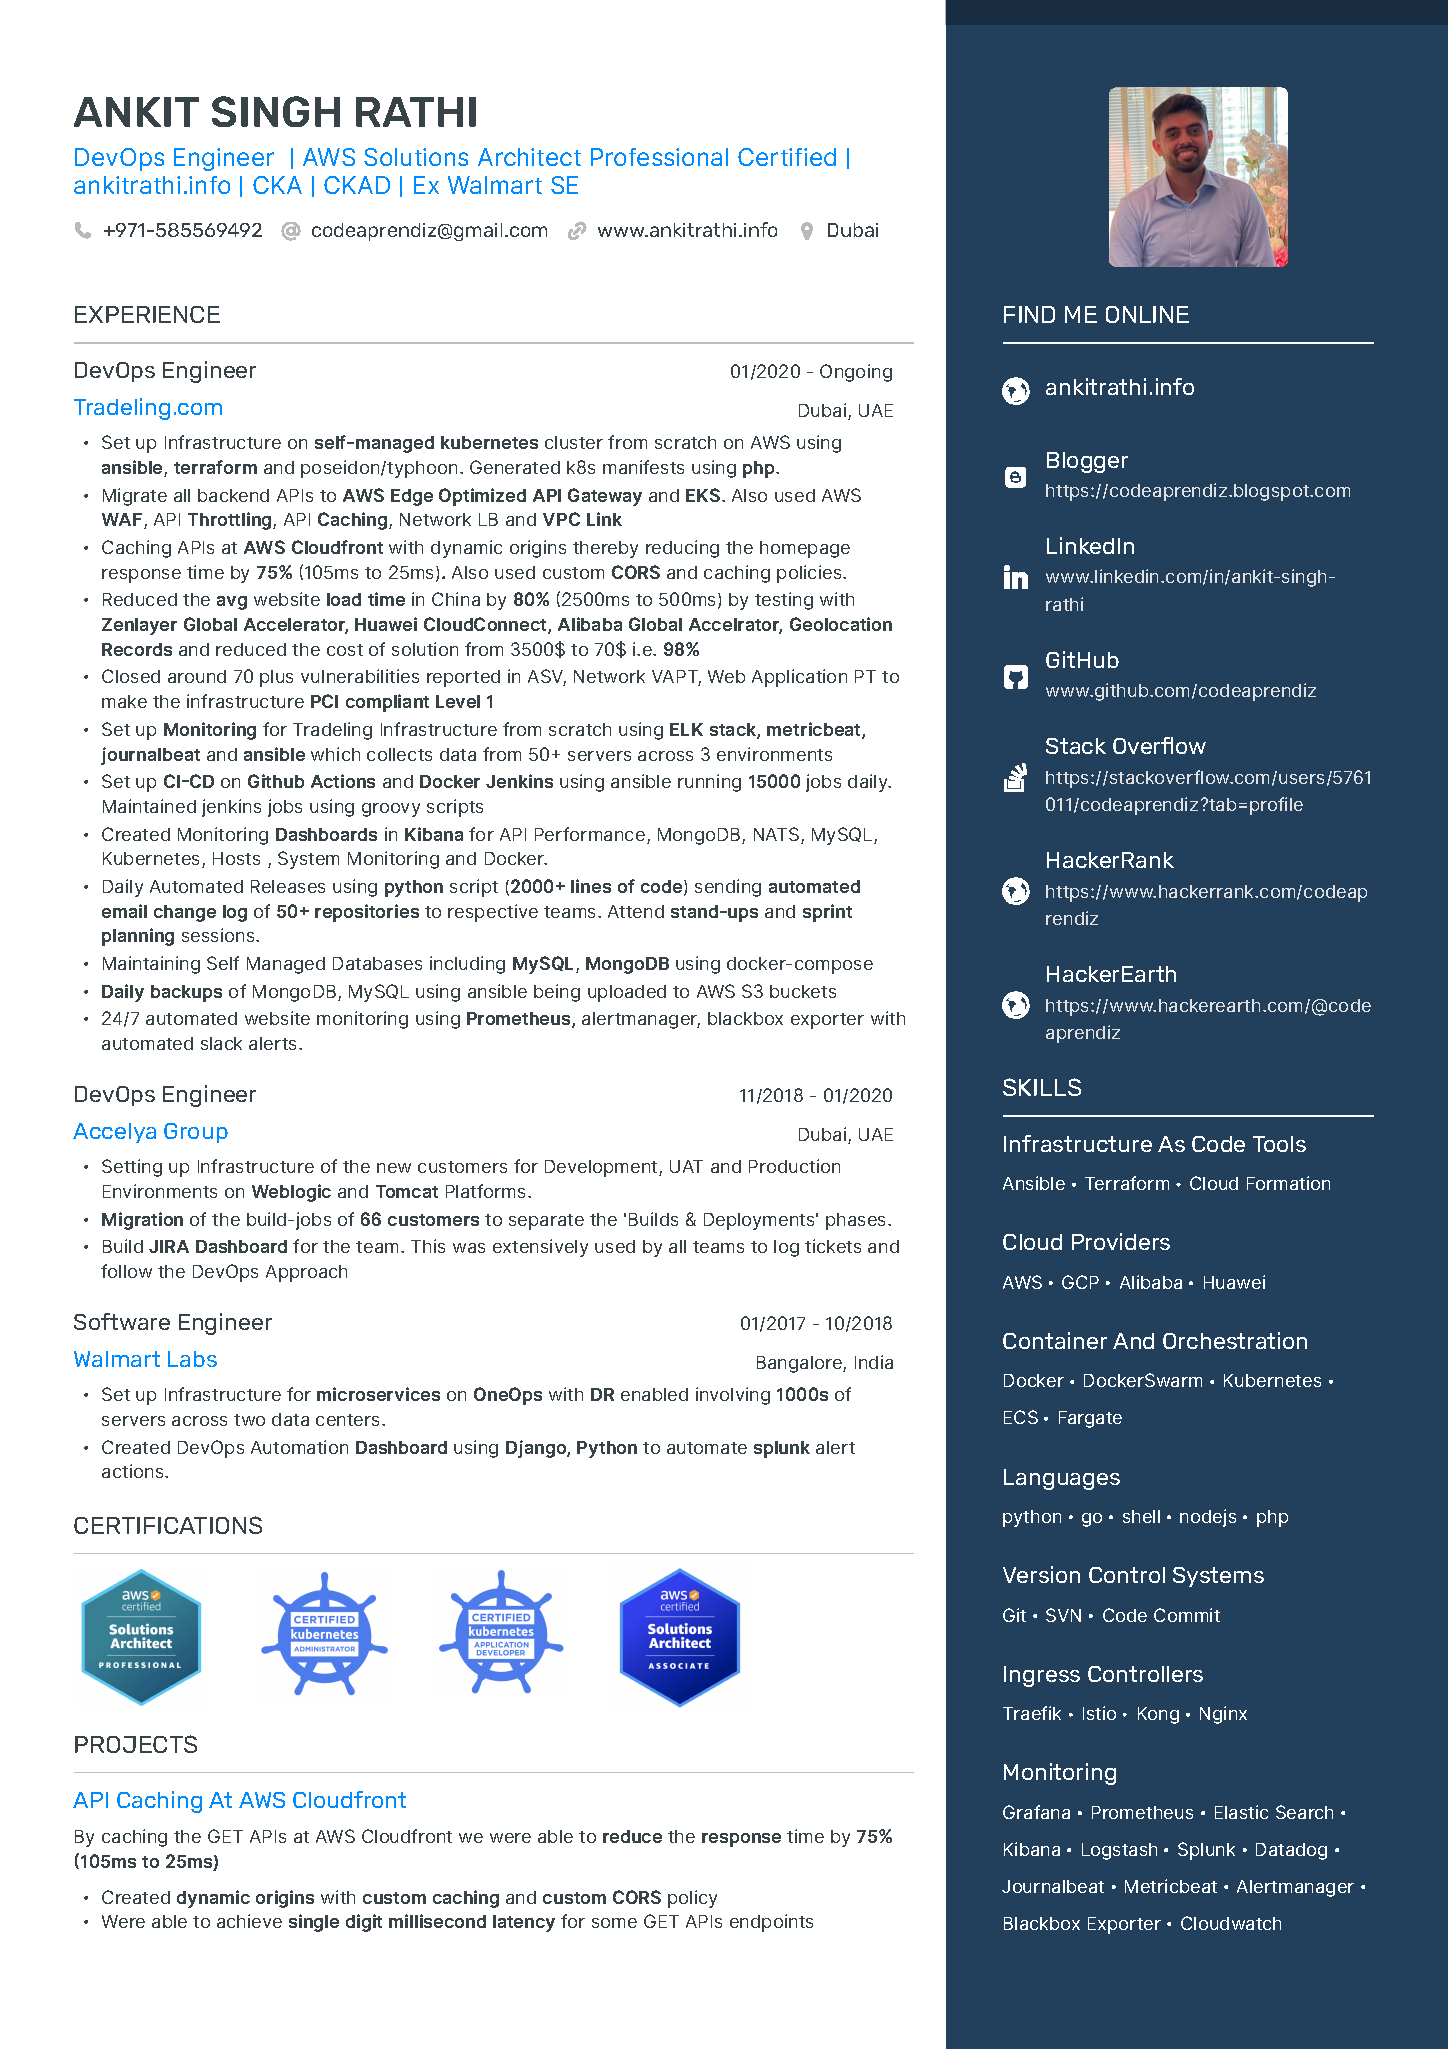 The width and height of the screenshot is (1448, 2049). Describe the element at coordinates (288, 886) in the screenshot. I see `Releases` at that location.
